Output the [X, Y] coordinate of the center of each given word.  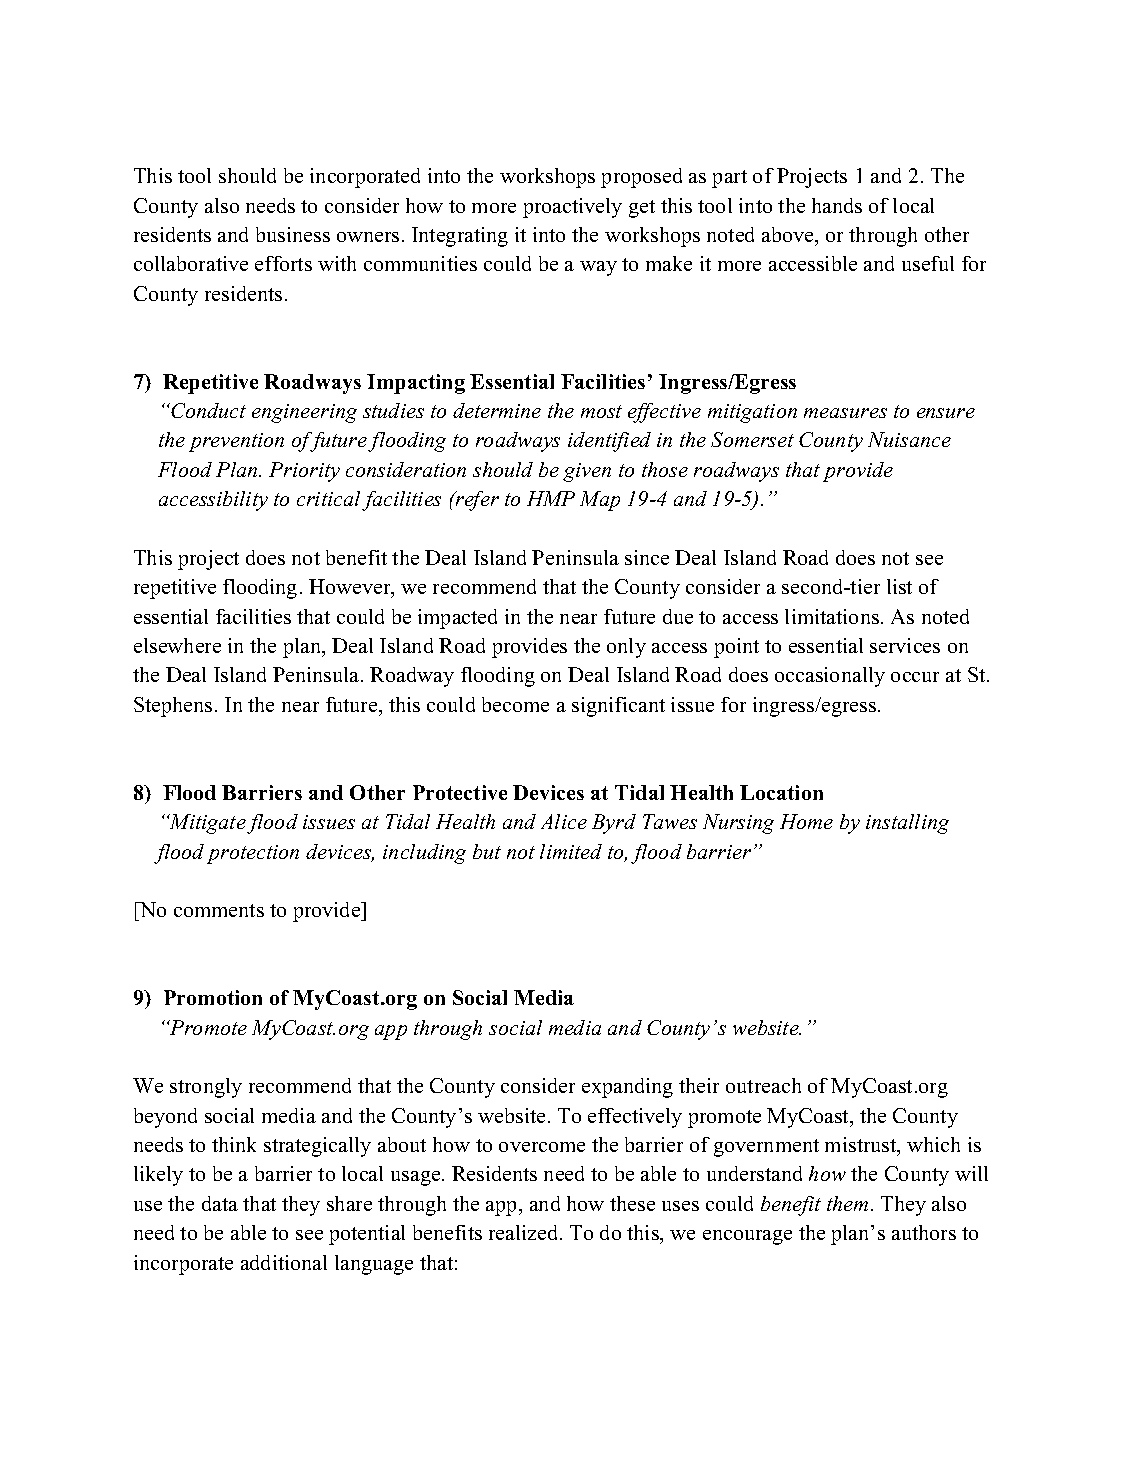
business [293, 234]
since [647, 557]
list [899, 586]
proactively [572, 208]
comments [219, 910]
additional [284, 1262]
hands [837, 205]
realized [525, 1232]
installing [907, 824]
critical [328, 498]
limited [571, 851]
